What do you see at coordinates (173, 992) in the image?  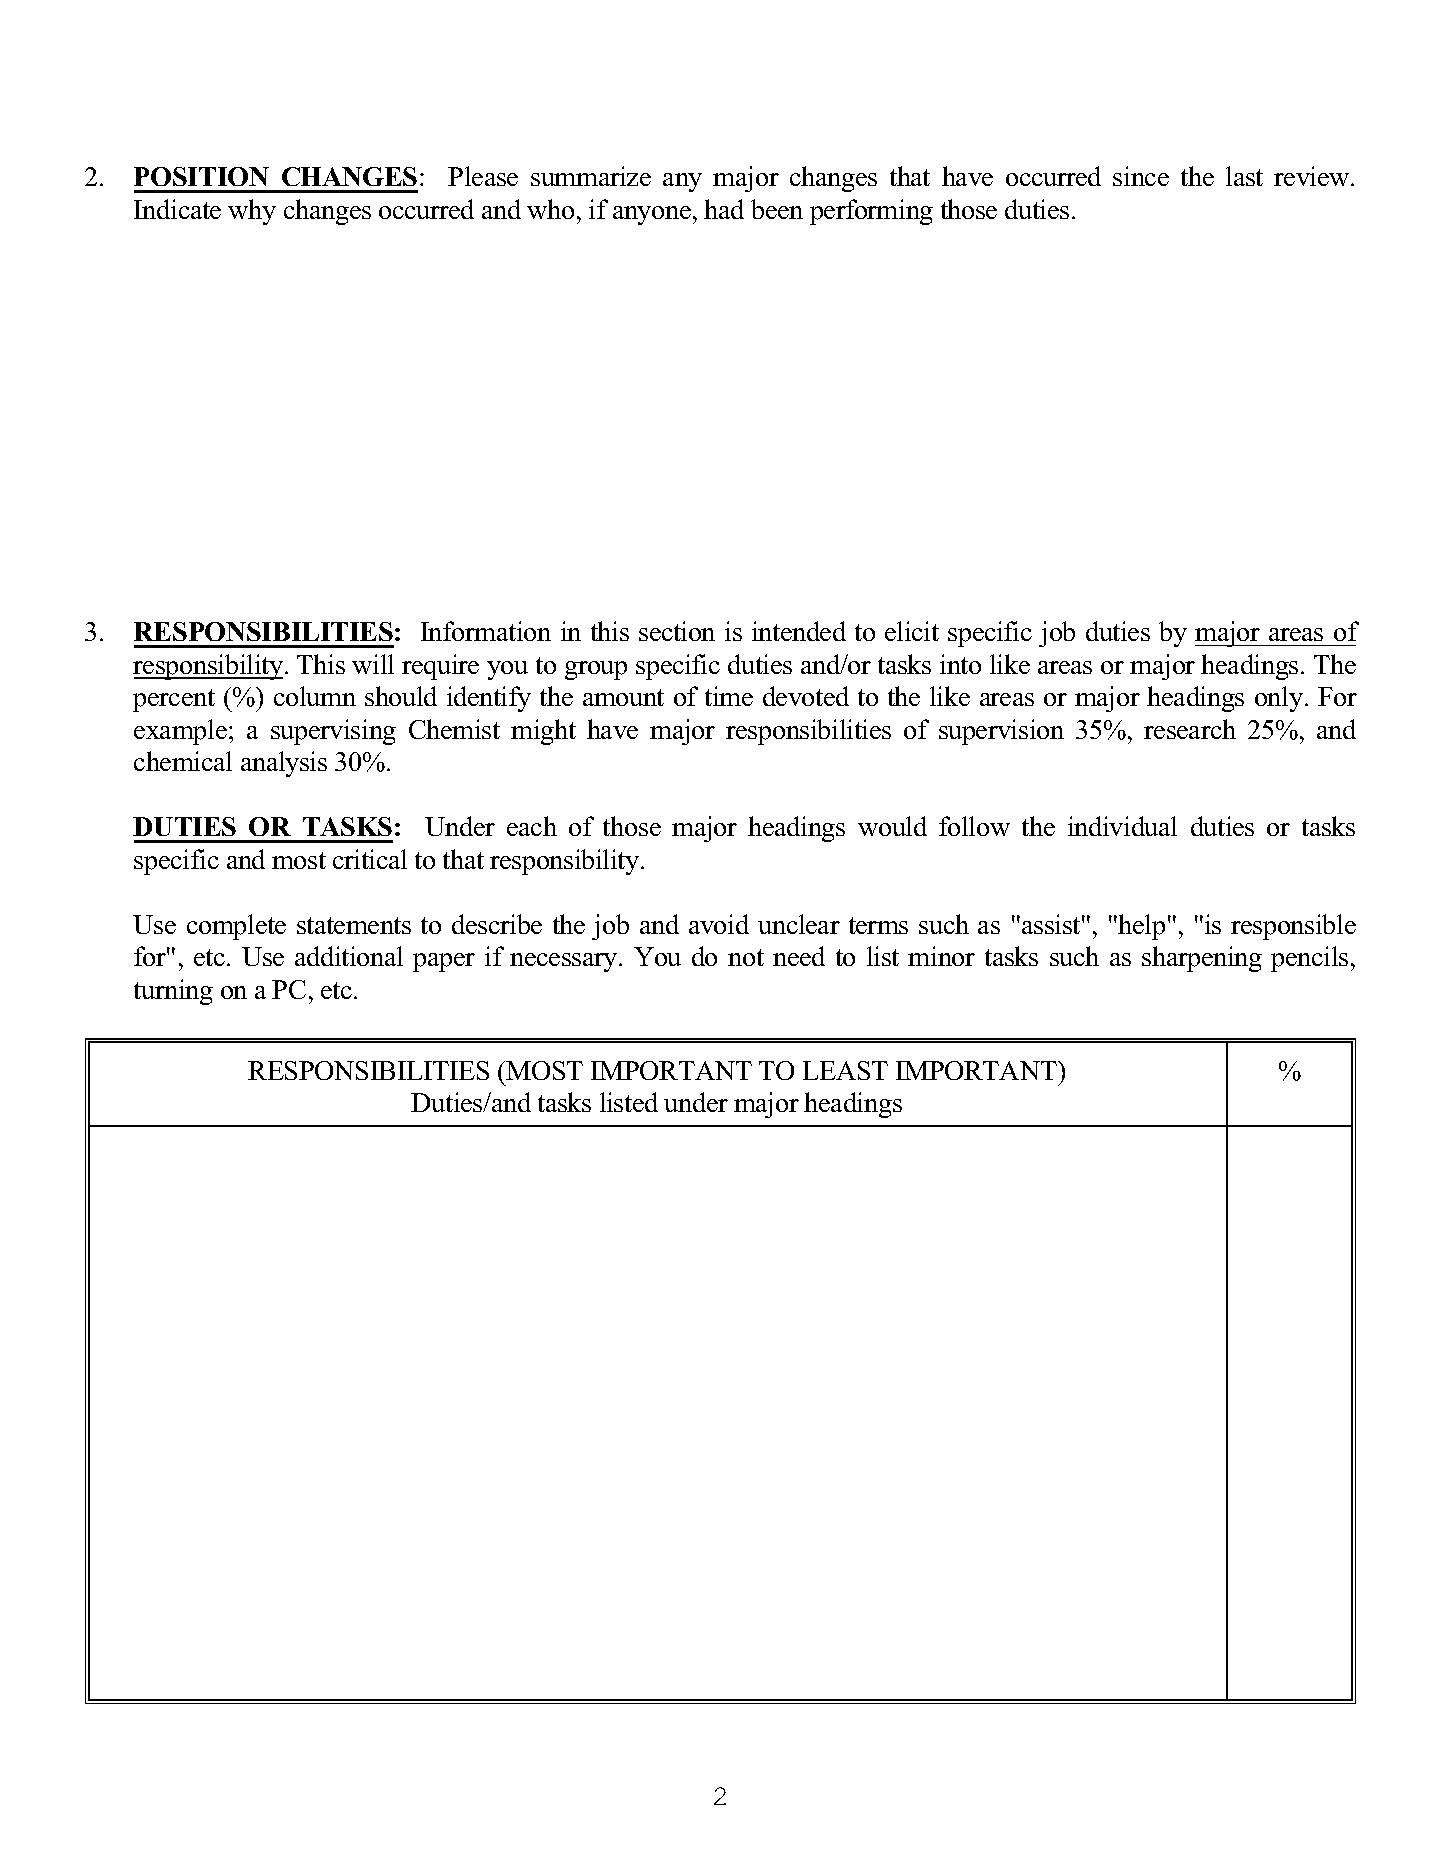 I see `turning` at bounding box center [173, 992].
